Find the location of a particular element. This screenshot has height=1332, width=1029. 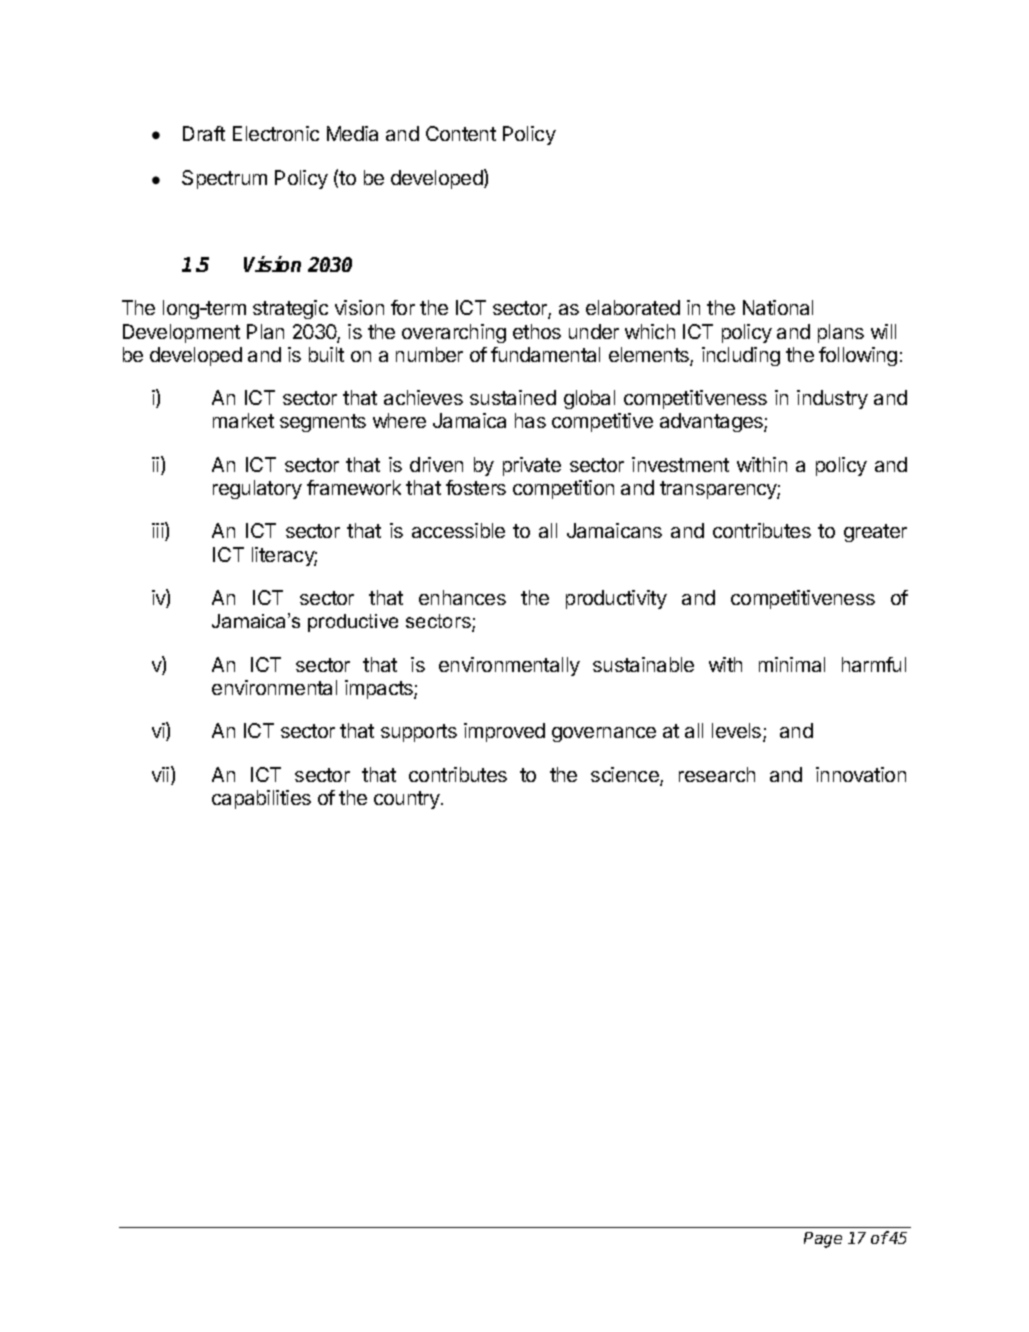

science is located at coordinates (626, 776).
